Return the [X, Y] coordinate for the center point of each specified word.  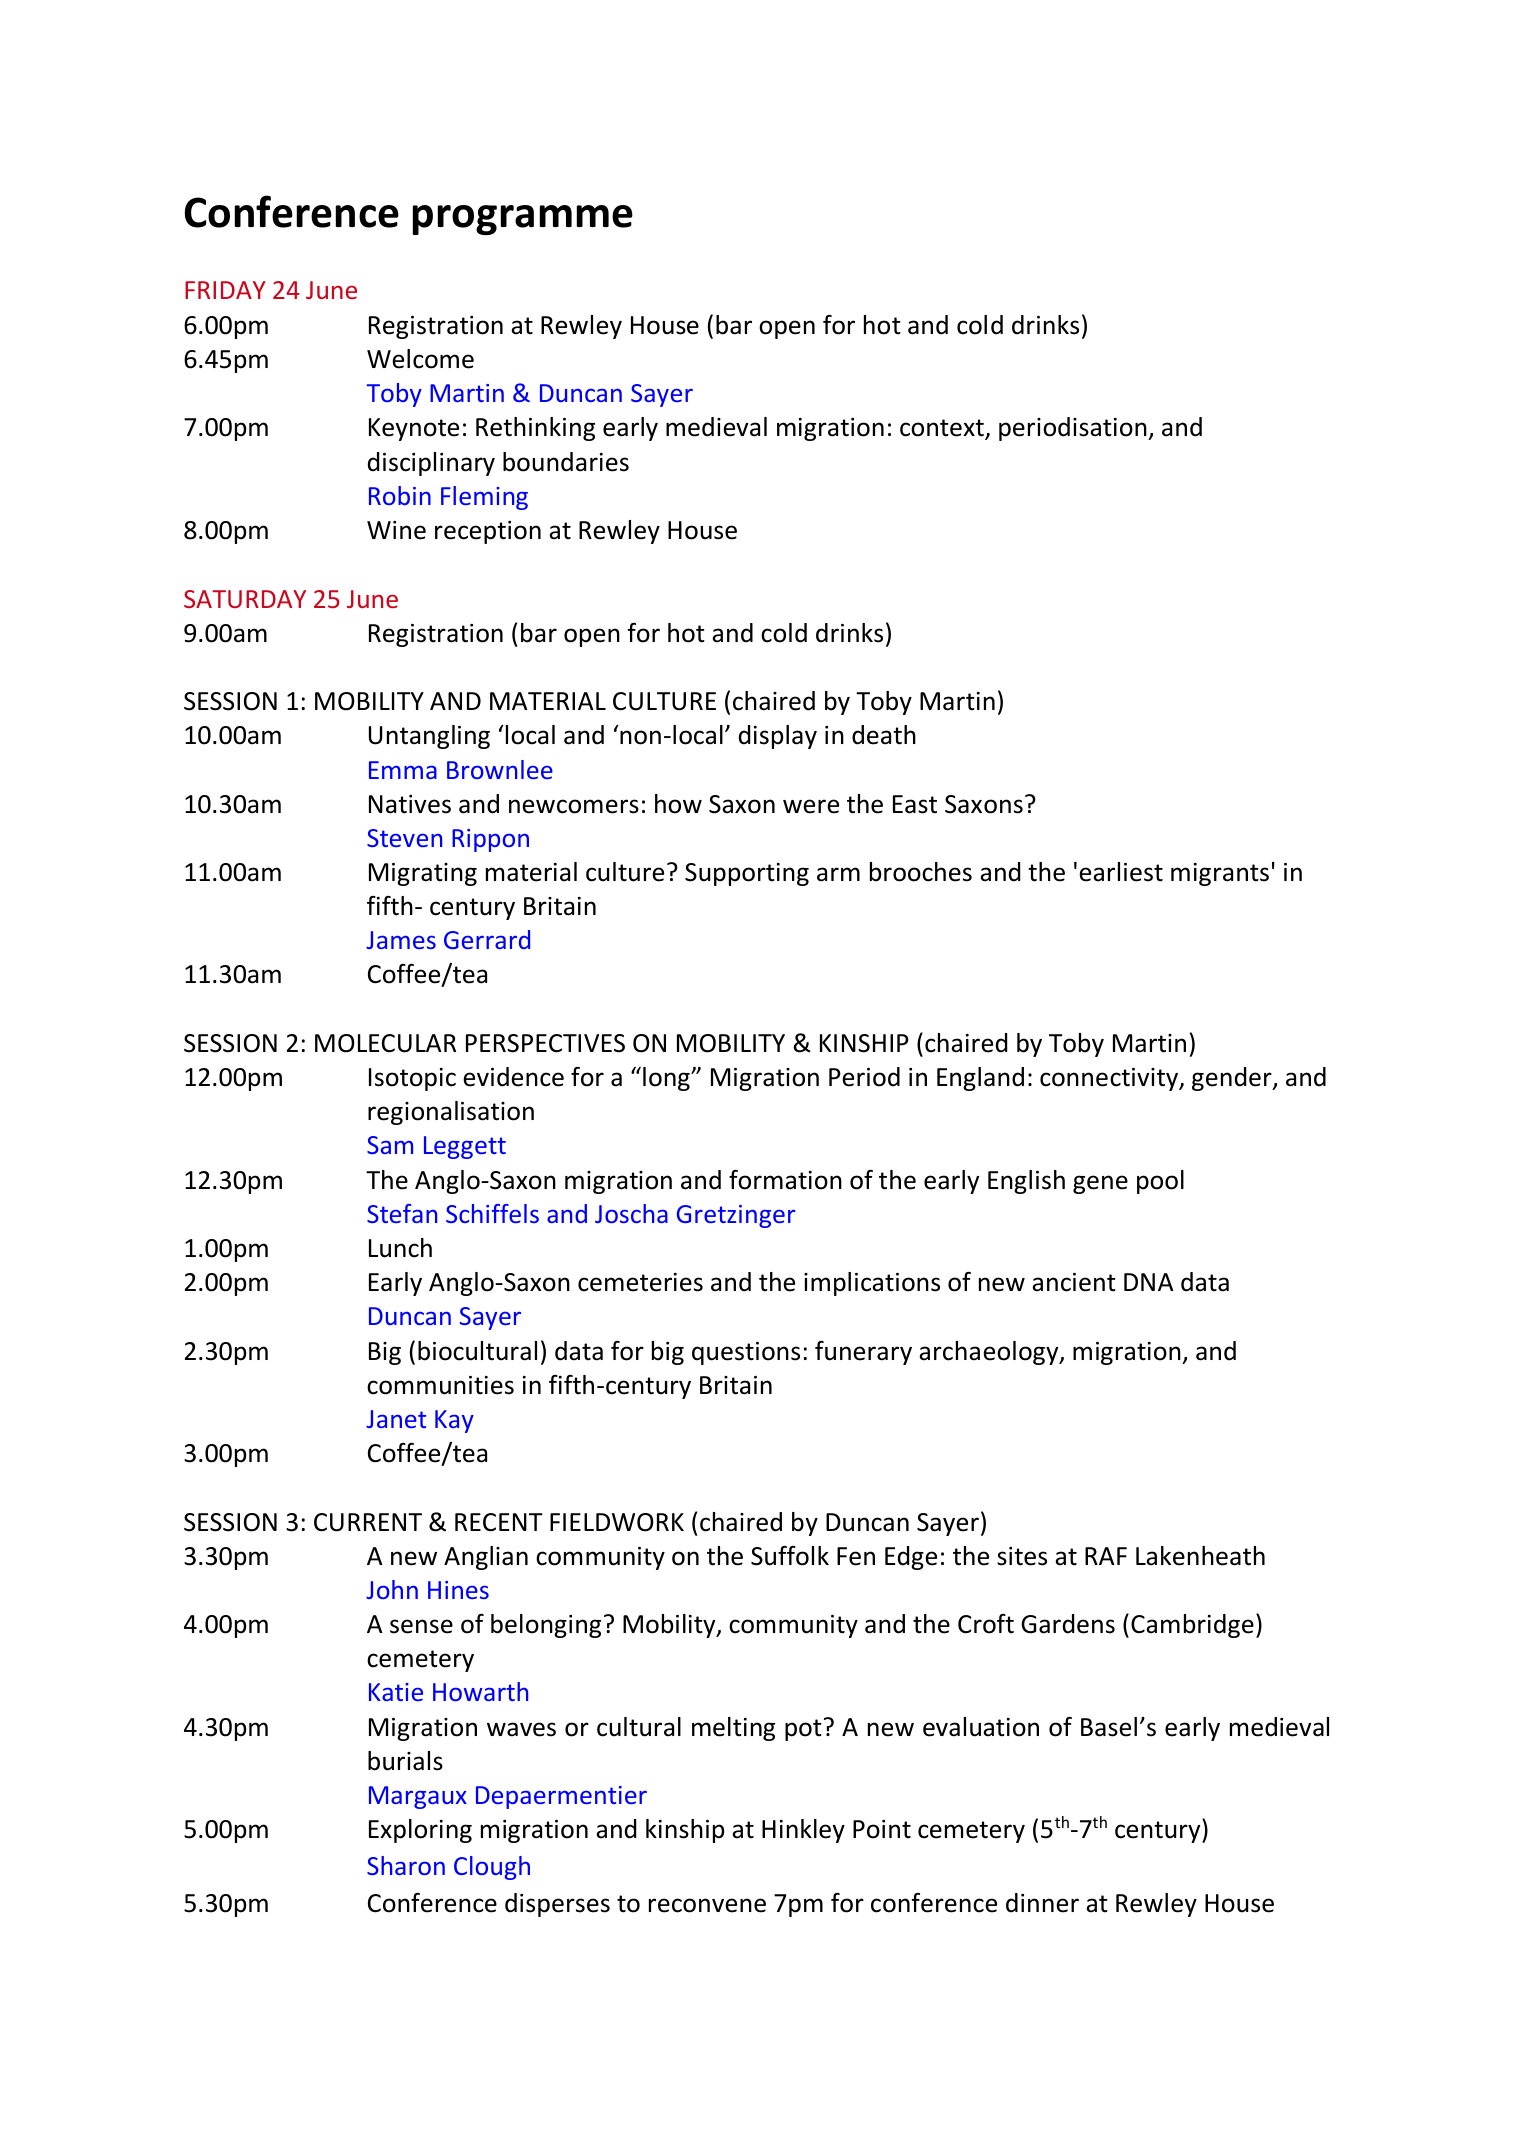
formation [785, 1180]
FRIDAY [225, 290]
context [943, 429]
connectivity [1110, 1079]
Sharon [406, 1865]
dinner [1042, 1903]
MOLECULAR [385, 1043]
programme [523, 220]
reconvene [707, 1905]
